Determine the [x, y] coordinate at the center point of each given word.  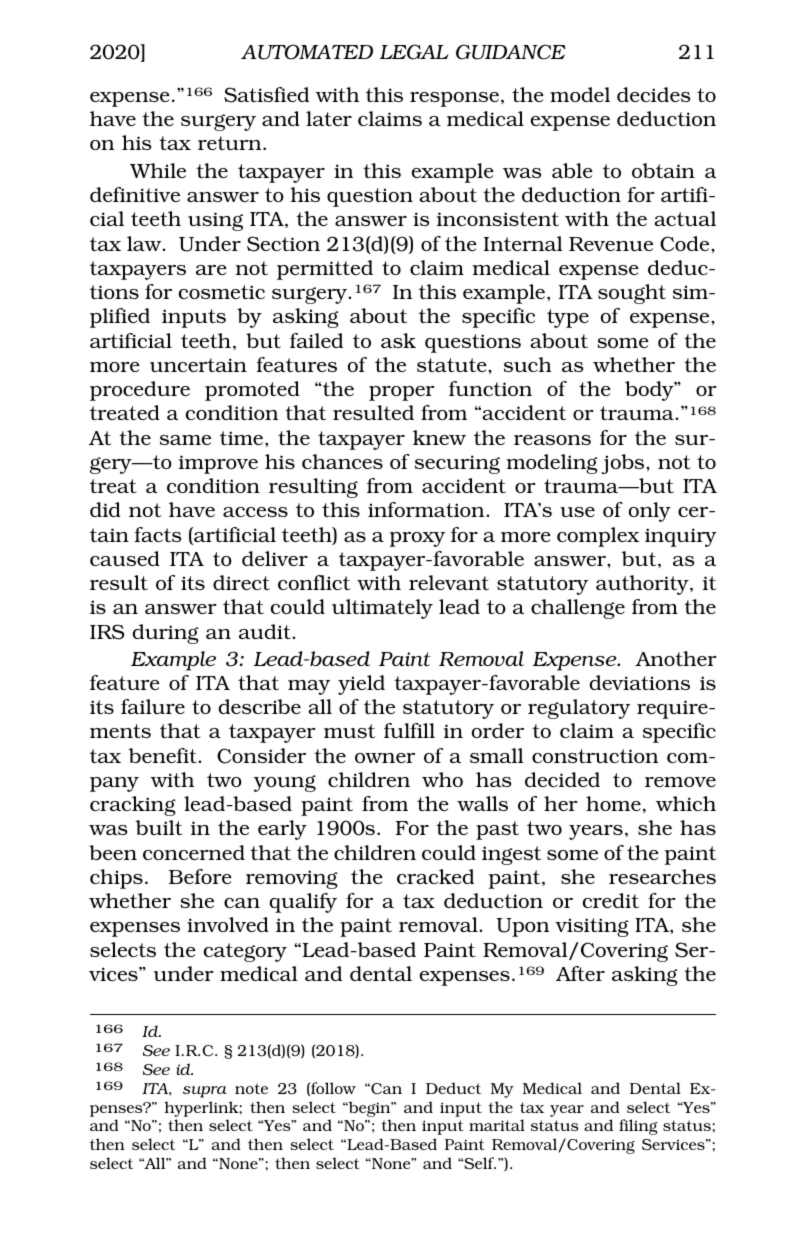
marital [497, 1125]
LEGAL [414, 52]
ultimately [382, 609]
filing [638, 1127]
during [166, 634]
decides [653, 94]
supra [205, 1092]
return [231, 143]
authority [643, 585]
